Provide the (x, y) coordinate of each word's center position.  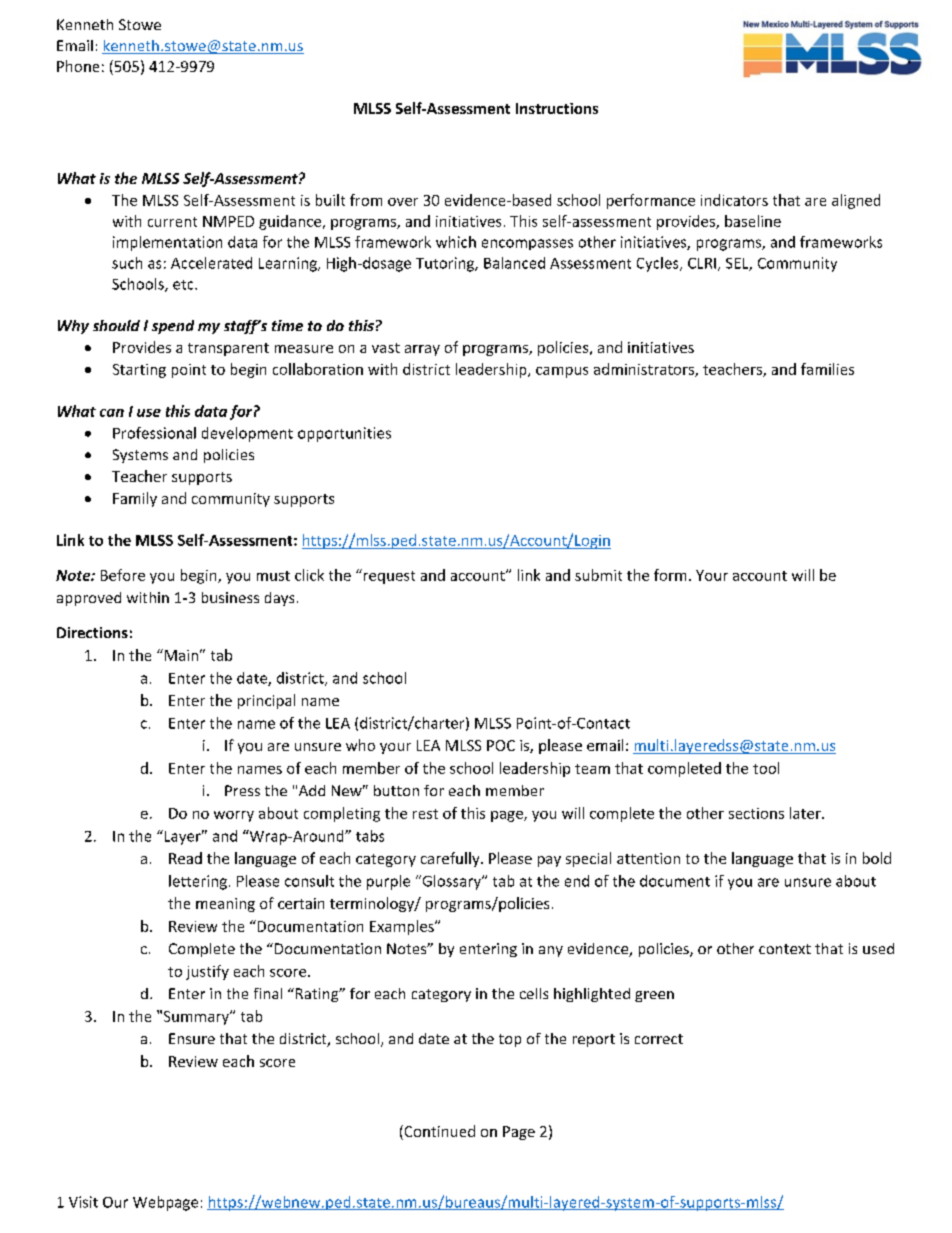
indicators (734, 200)
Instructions (557, 108)
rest (425, 814)
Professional (154, 433)
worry (234, 816)
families (827, 369)
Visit (83, 1202)
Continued (438, 1132)
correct (659, 1039)
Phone (78, 66)
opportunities (344, 434)
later (806, 813)
